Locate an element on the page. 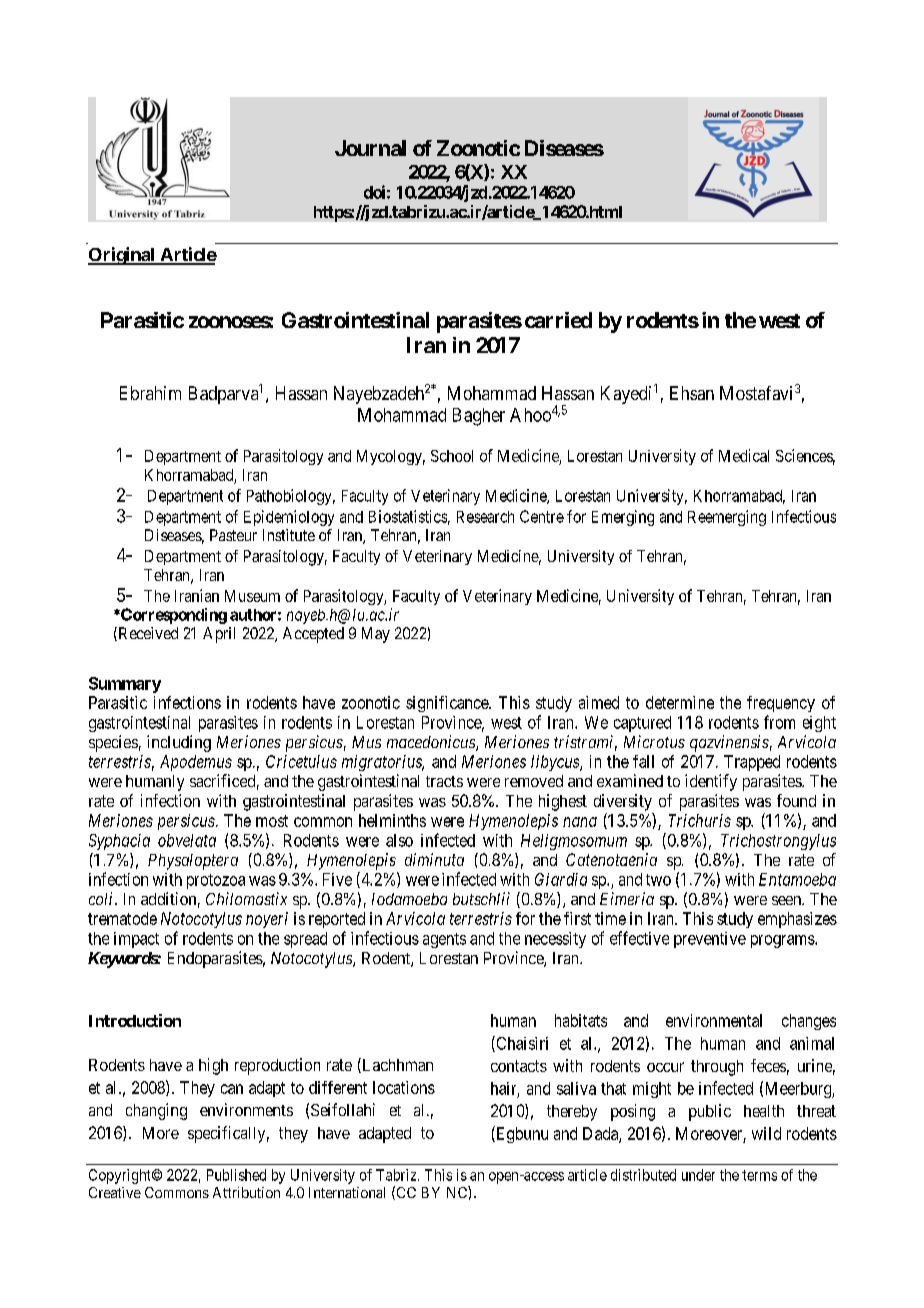  agents is located at coordinates (444, 940).
